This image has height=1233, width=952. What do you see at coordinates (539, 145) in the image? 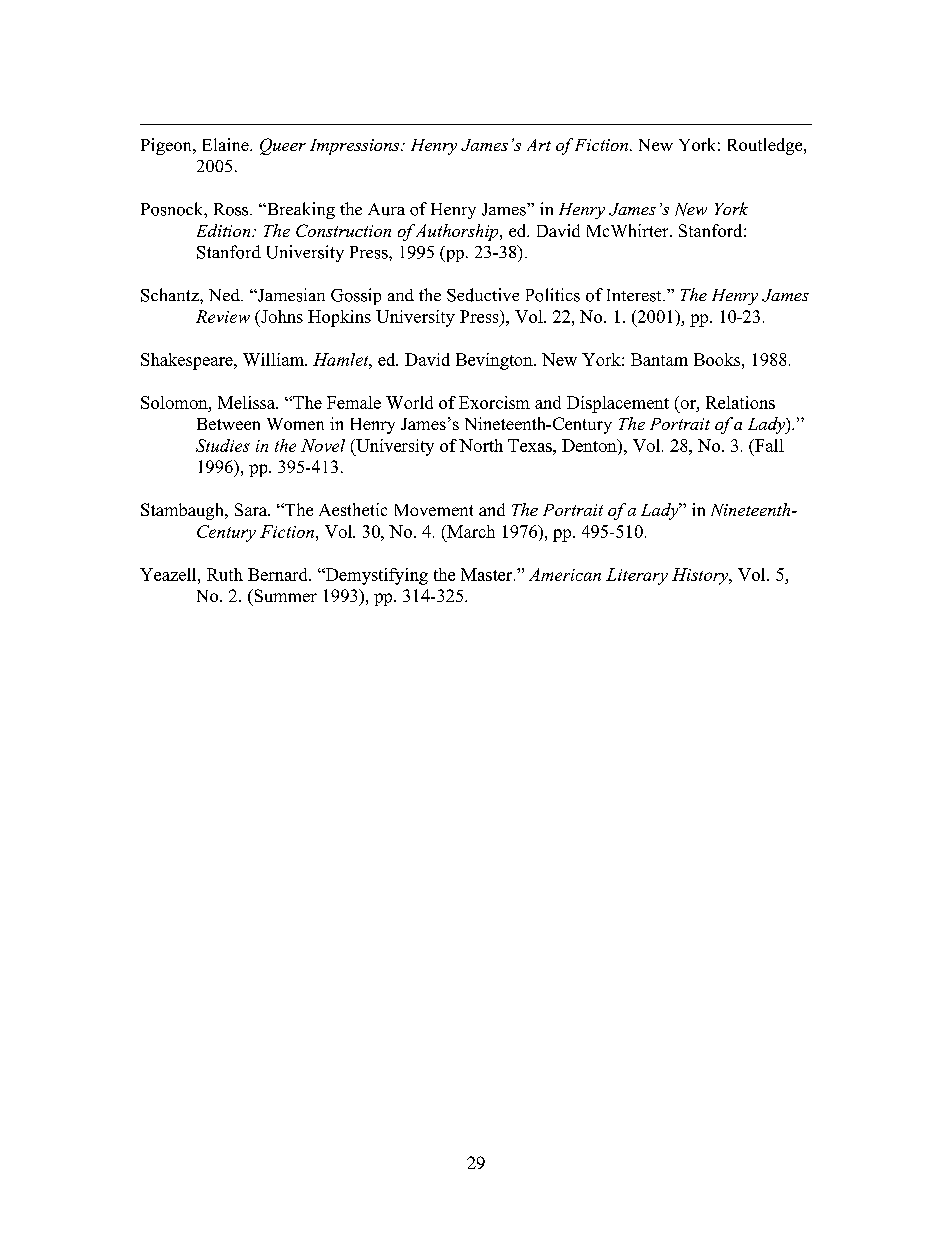
I see `Art` at bounding box center [539, 145].
